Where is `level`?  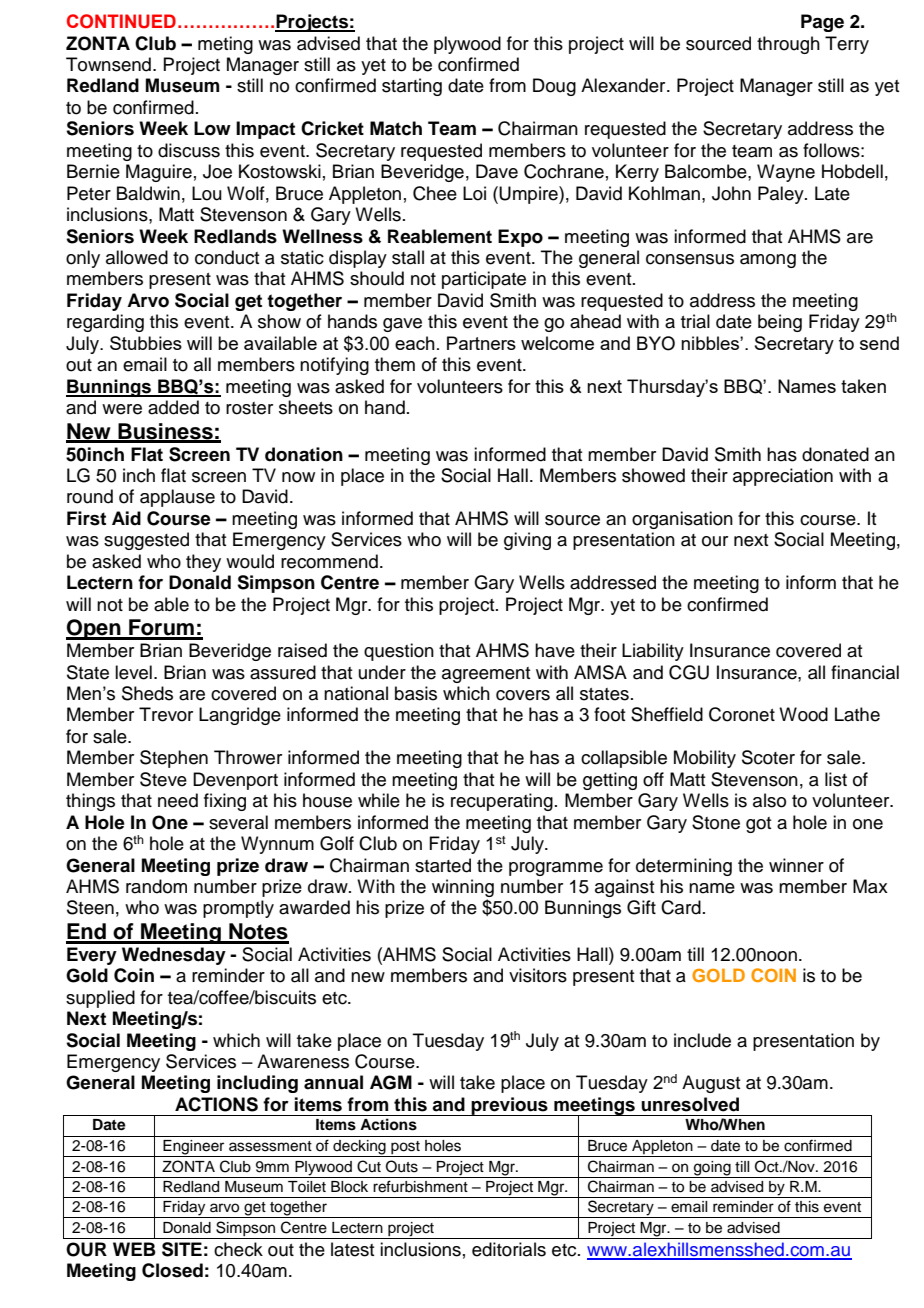 level is located at coordinates (133, 672).
